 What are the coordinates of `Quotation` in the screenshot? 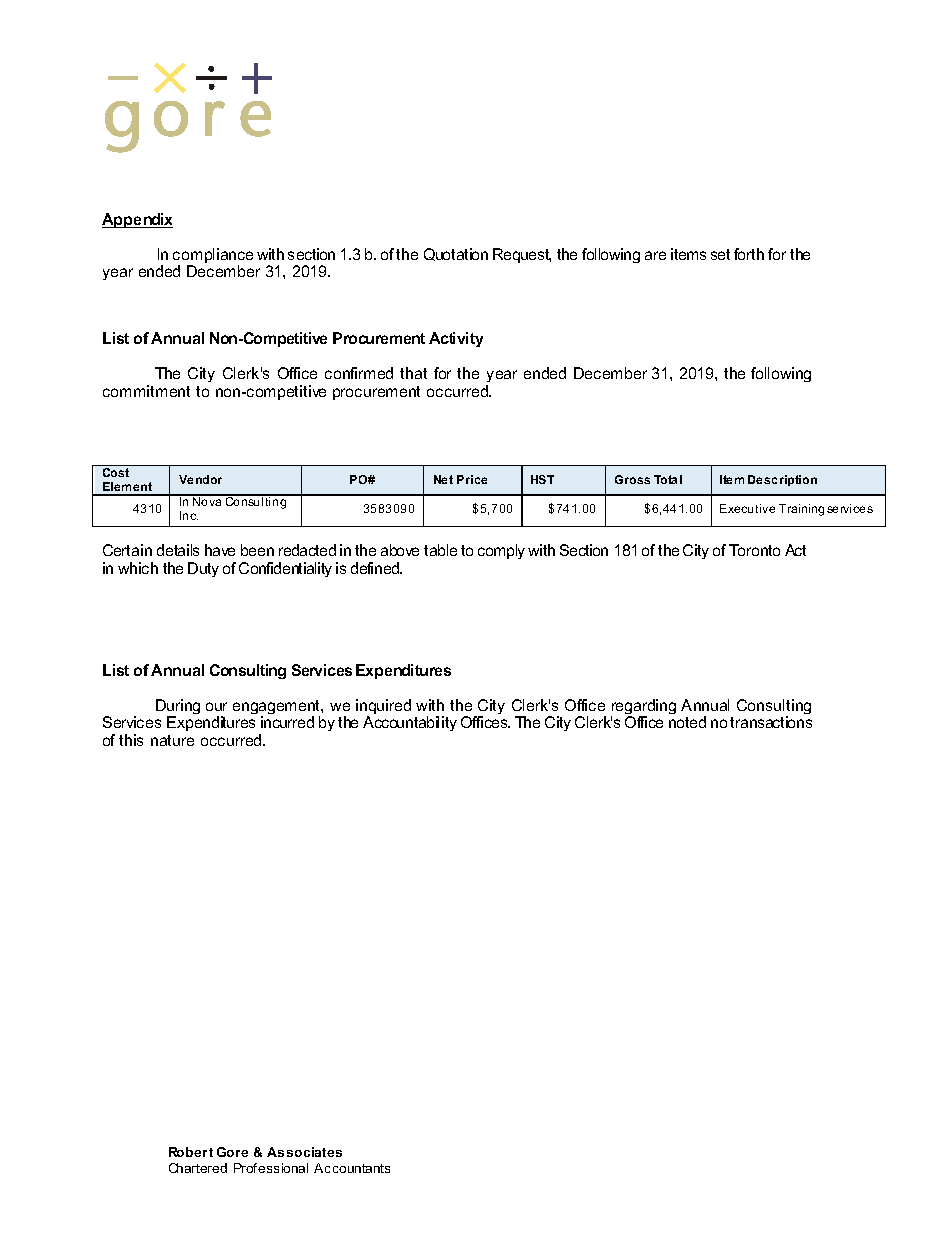 It's located at (456, 254).
